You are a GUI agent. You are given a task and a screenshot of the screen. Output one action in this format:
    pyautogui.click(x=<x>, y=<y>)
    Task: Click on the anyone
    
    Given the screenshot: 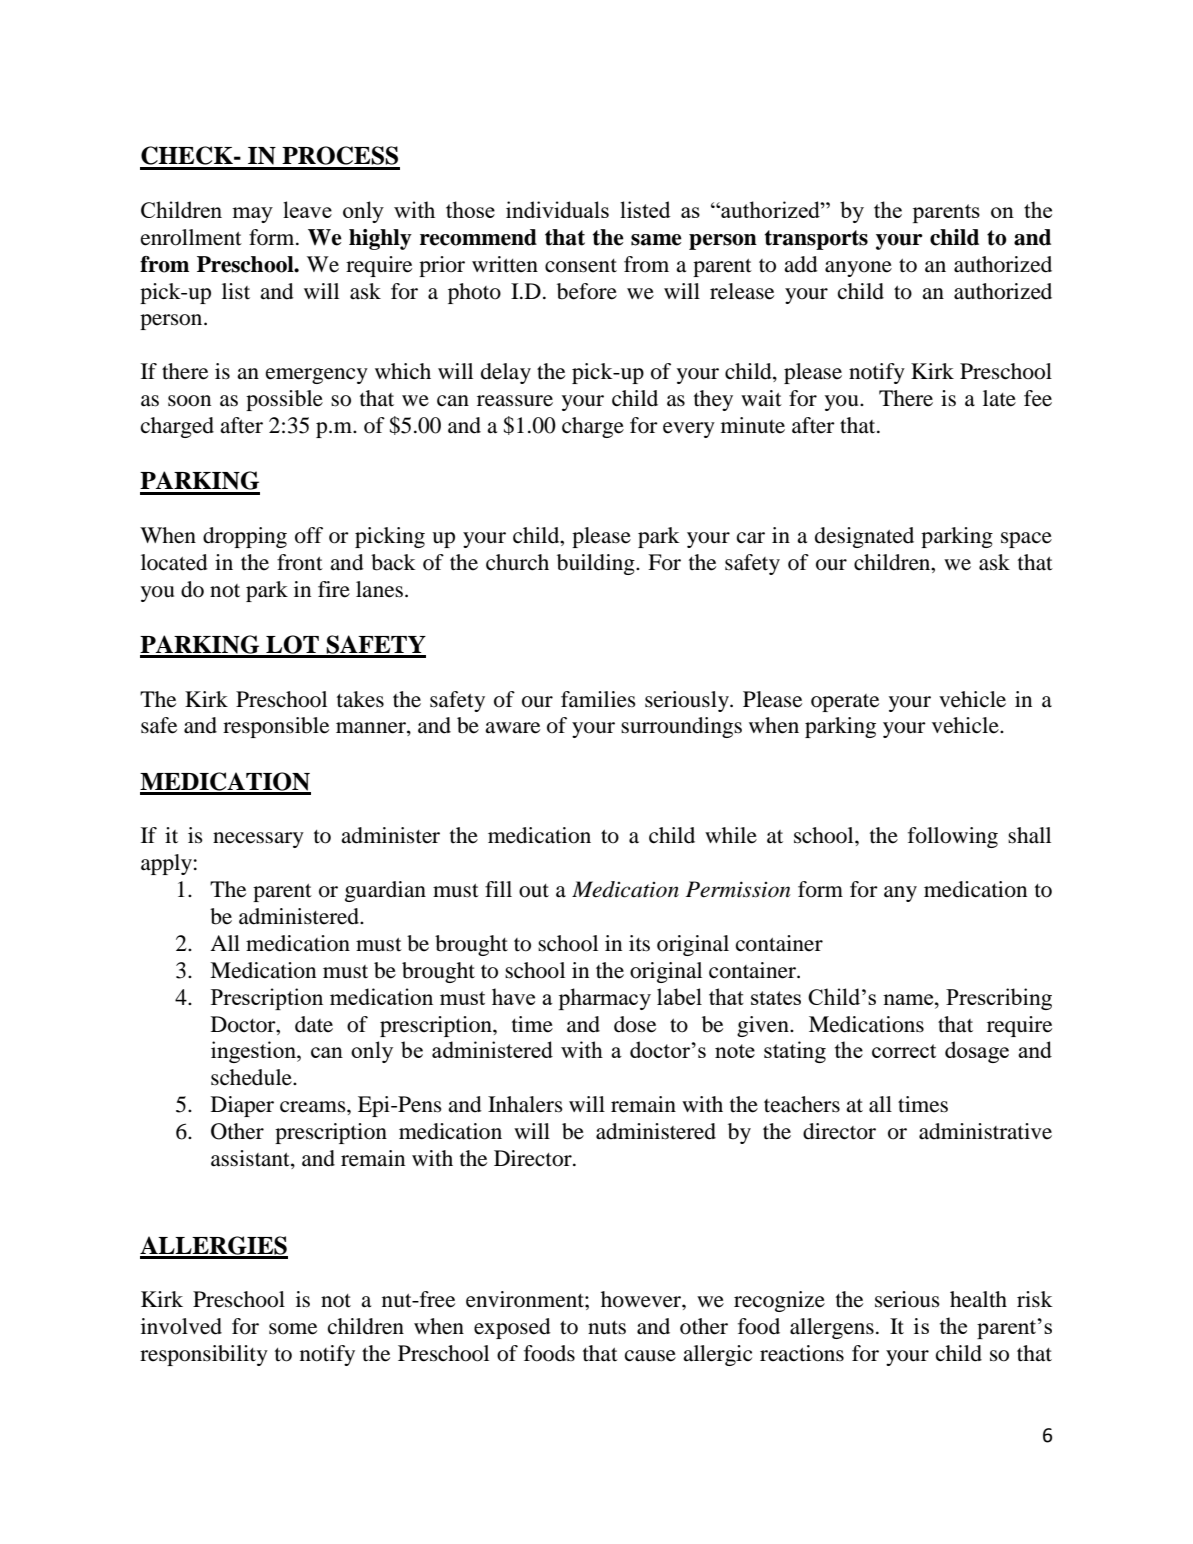 What is the action you would take?
    pyautogui.click(x=858, y=269)
